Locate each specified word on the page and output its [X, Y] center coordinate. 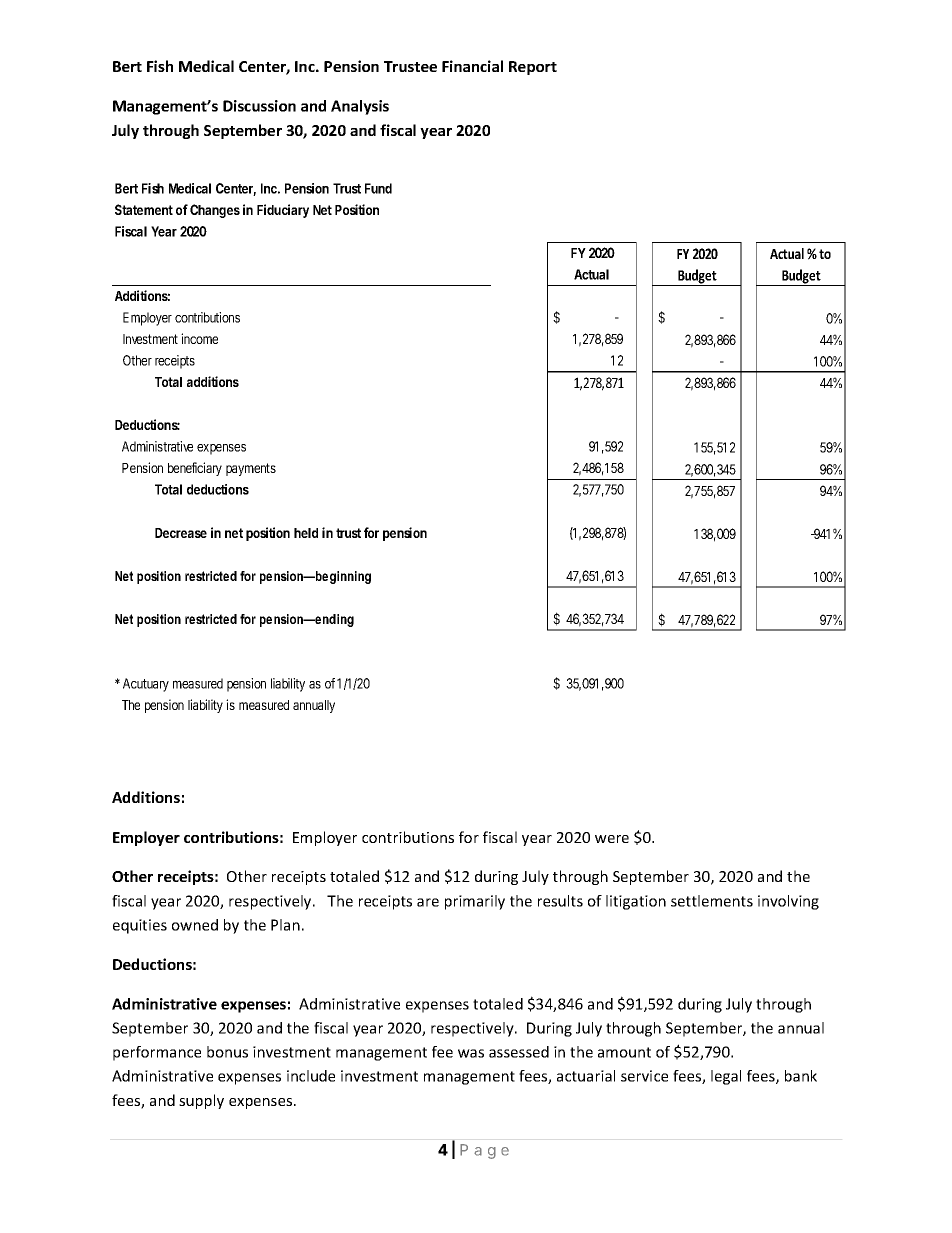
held [306, 533]
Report [533, 68]
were [612, 839]
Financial [472, 66]
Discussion [259, 106]
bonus [227, 1052]
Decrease [181, 533]
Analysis [360, 107]
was [471, 1053]
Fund [378, 188]
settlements [712, 901]
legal [726, 1077]
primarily [475, 902]
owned [195, 925]
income [199, 338]
